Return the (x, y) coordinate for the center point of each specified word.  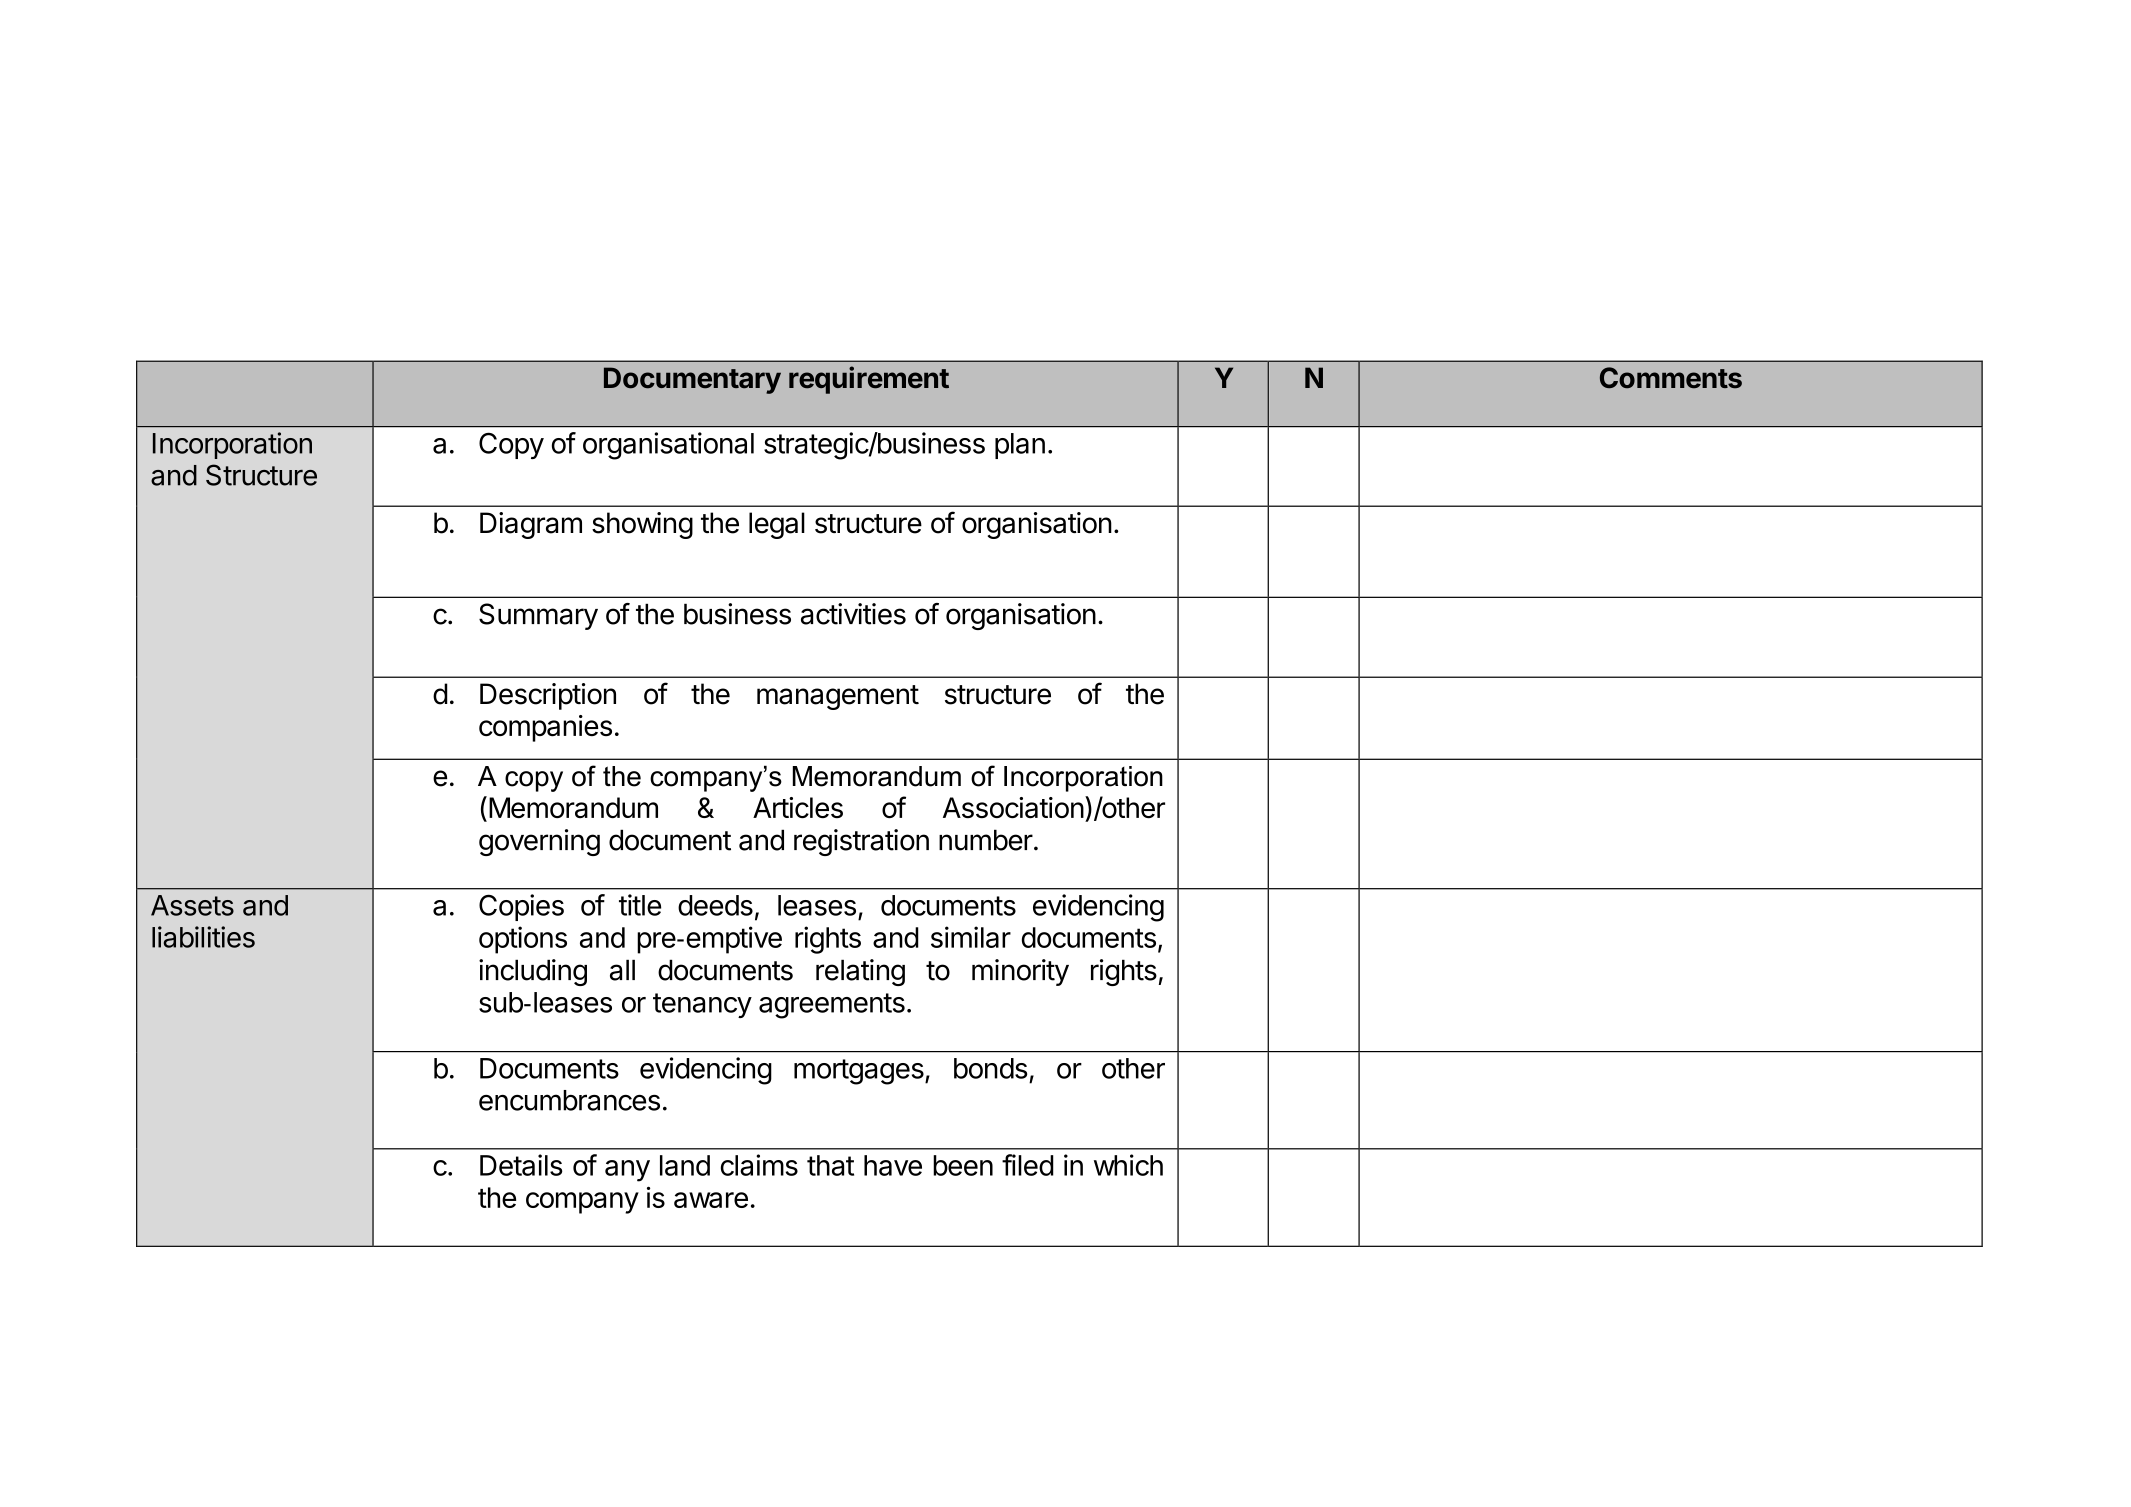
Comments (1671, 378)
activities (853, 614)
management (838, 697)
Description (548, 696)
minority (1020, 972)
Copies (521, 907)
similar (971, 937)
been (963, 1165)
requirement (869, 380)
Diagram (531, 525)
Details (521, 1165)
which (1128, 1165)
